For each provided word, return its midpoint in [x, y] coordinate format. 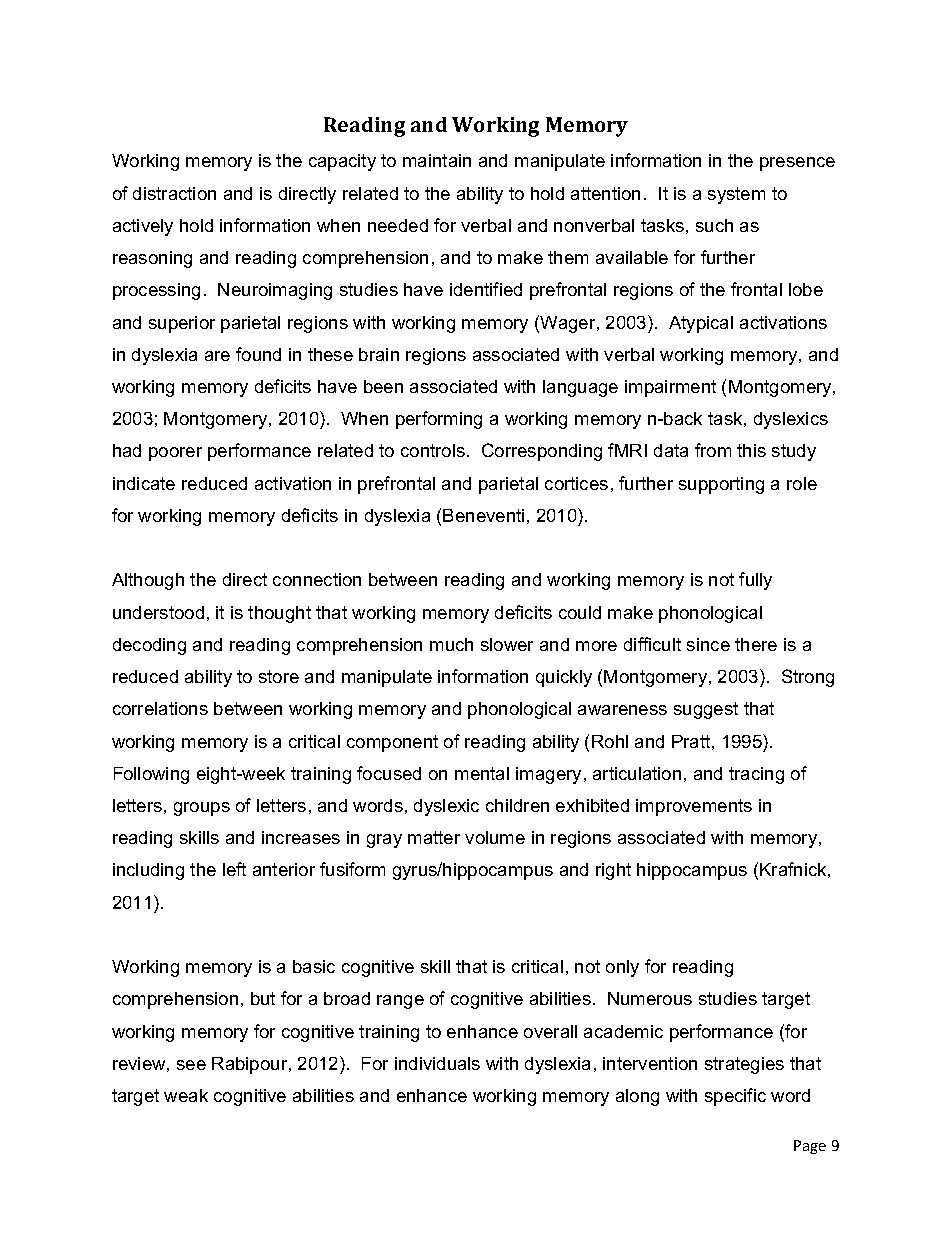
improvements [694, 807]
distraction [174, 193]
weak [186, 1095]
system [736, 195]
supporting [721, 485]
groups [202, 809]
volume [495, 837]
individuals [437, 1063]
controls [434, 450]
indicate [144, 483]
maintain [437, 160]
